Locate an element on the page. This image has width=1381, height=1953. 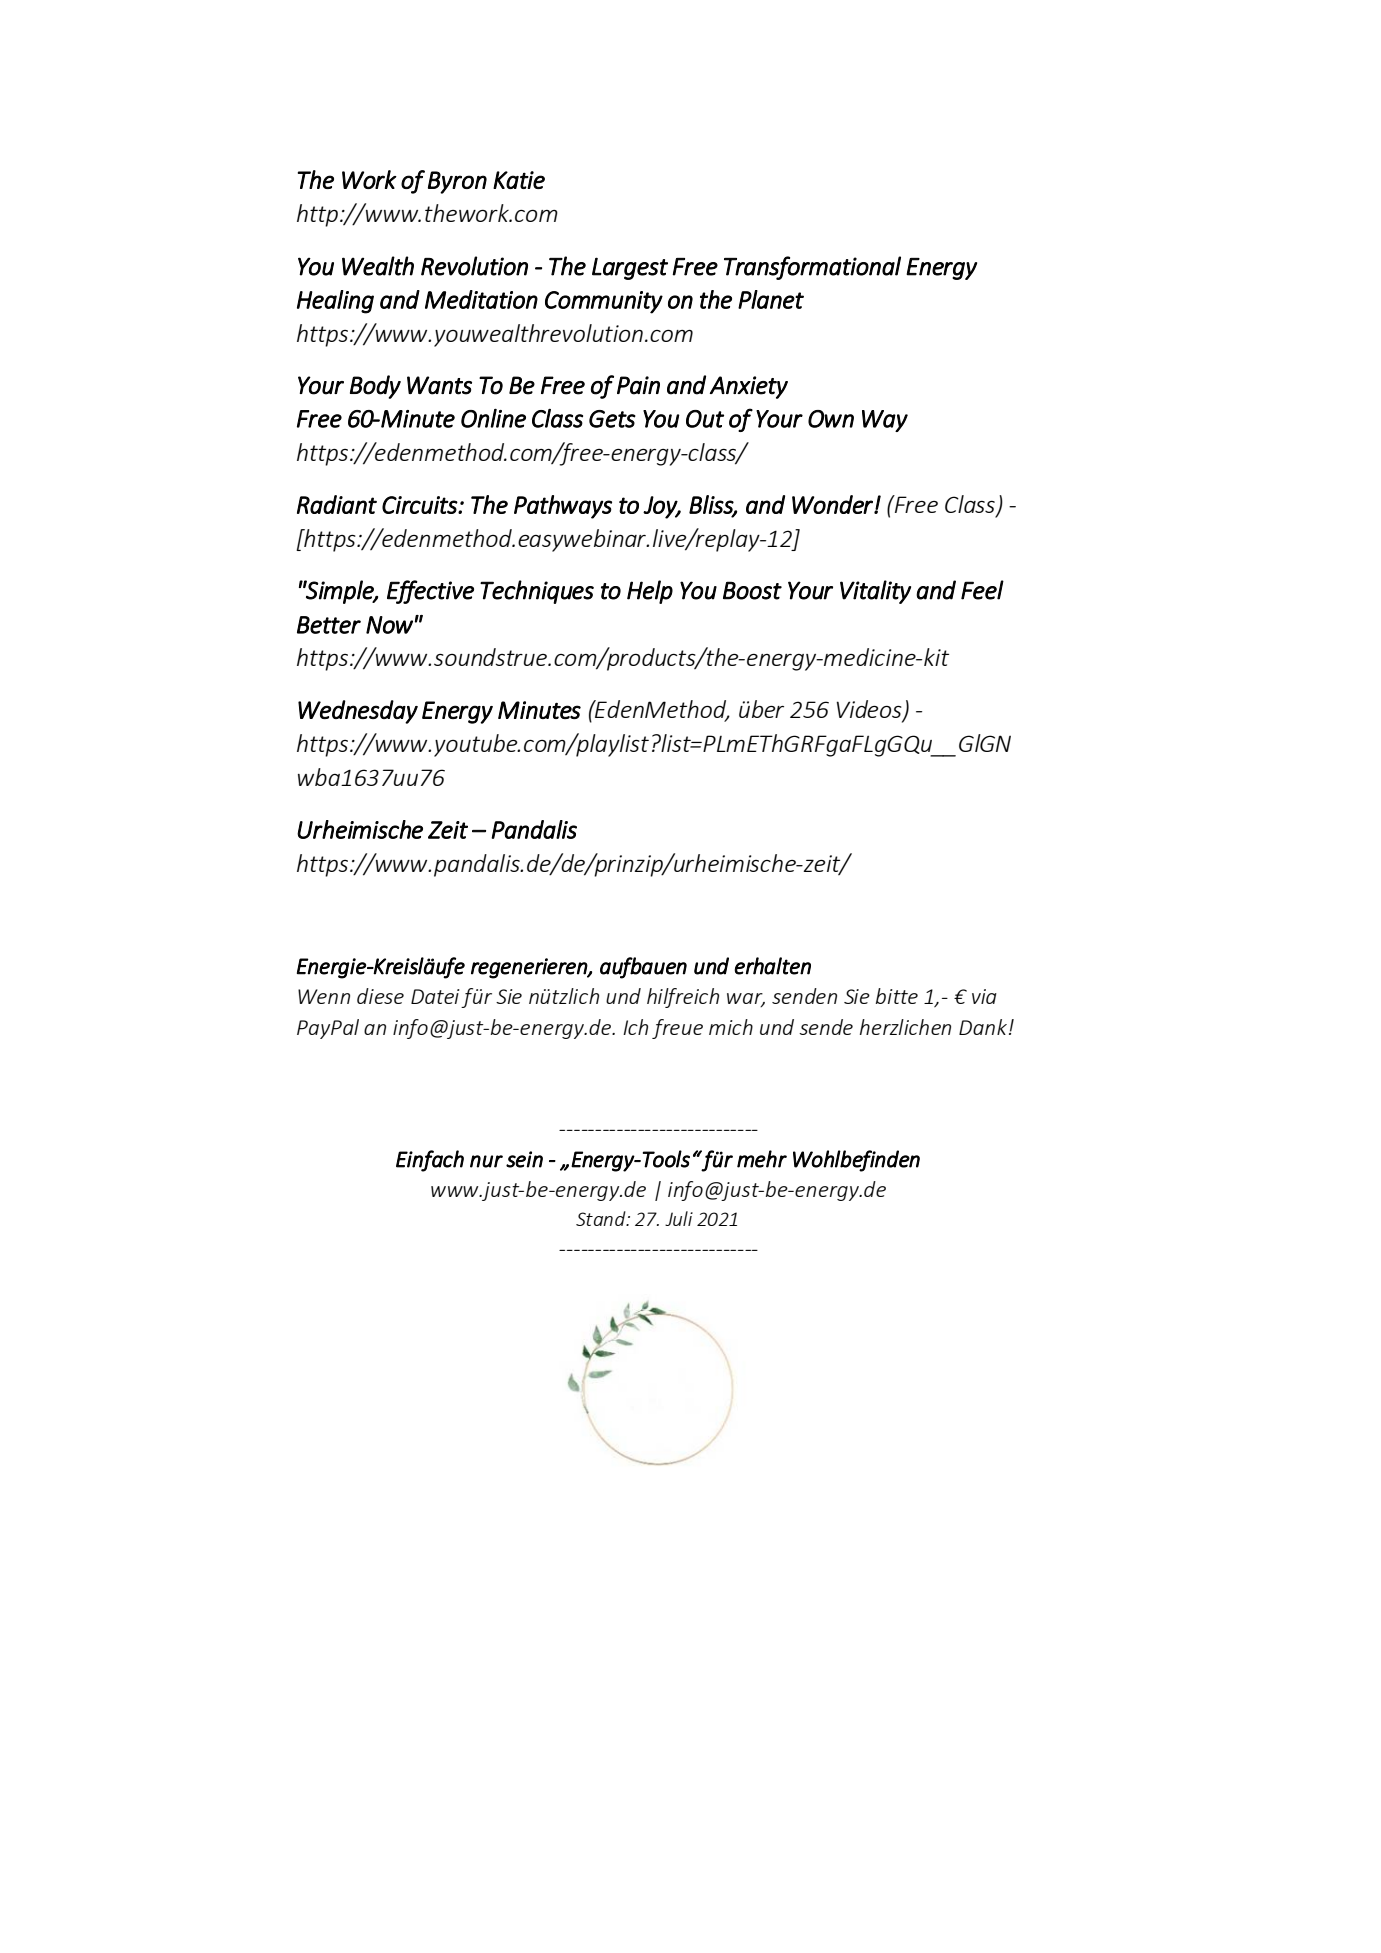
Einfach is located at coordinates (430, 1161).
